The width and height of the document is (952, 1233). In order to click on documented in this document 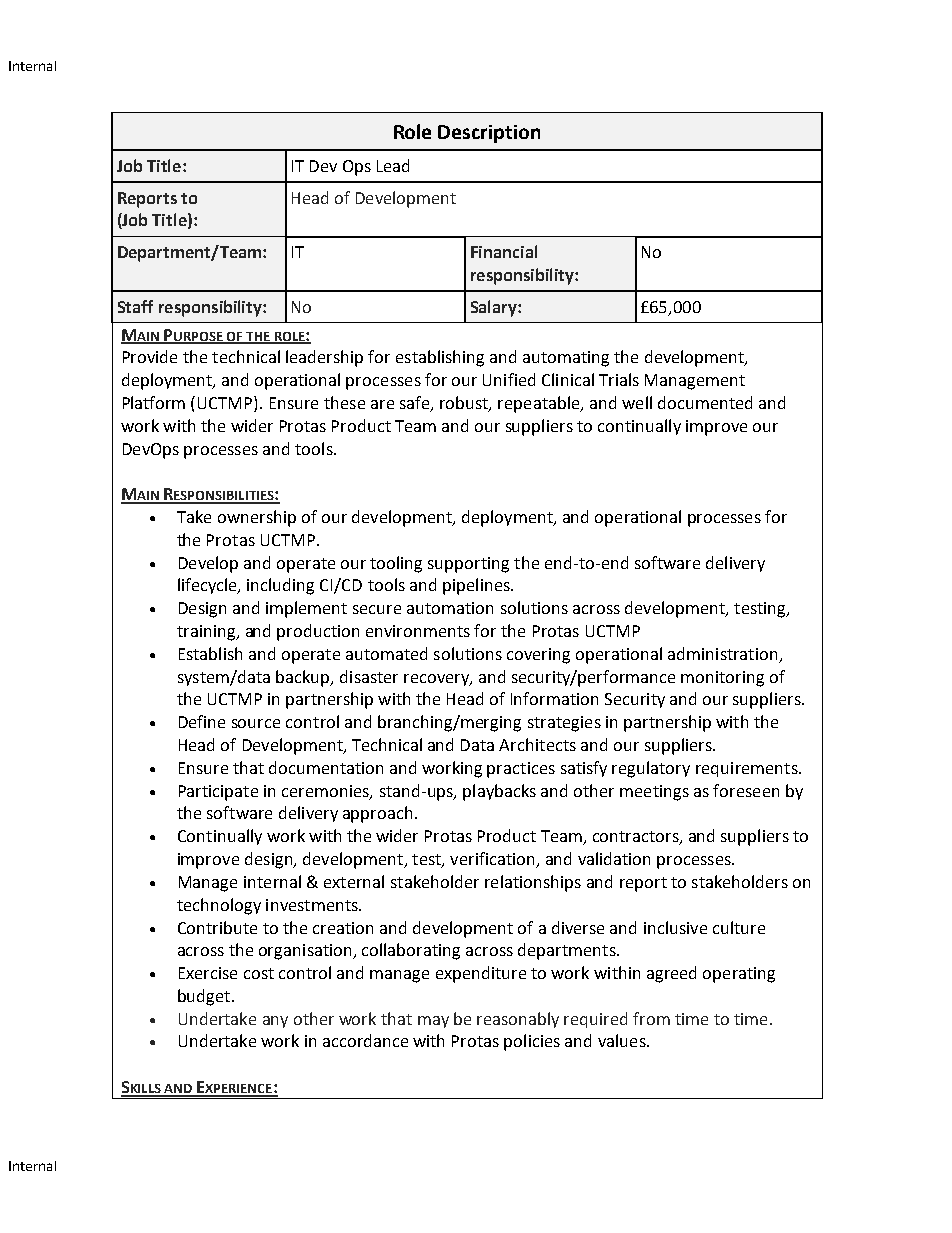, I will do `click(705, 402)`.
